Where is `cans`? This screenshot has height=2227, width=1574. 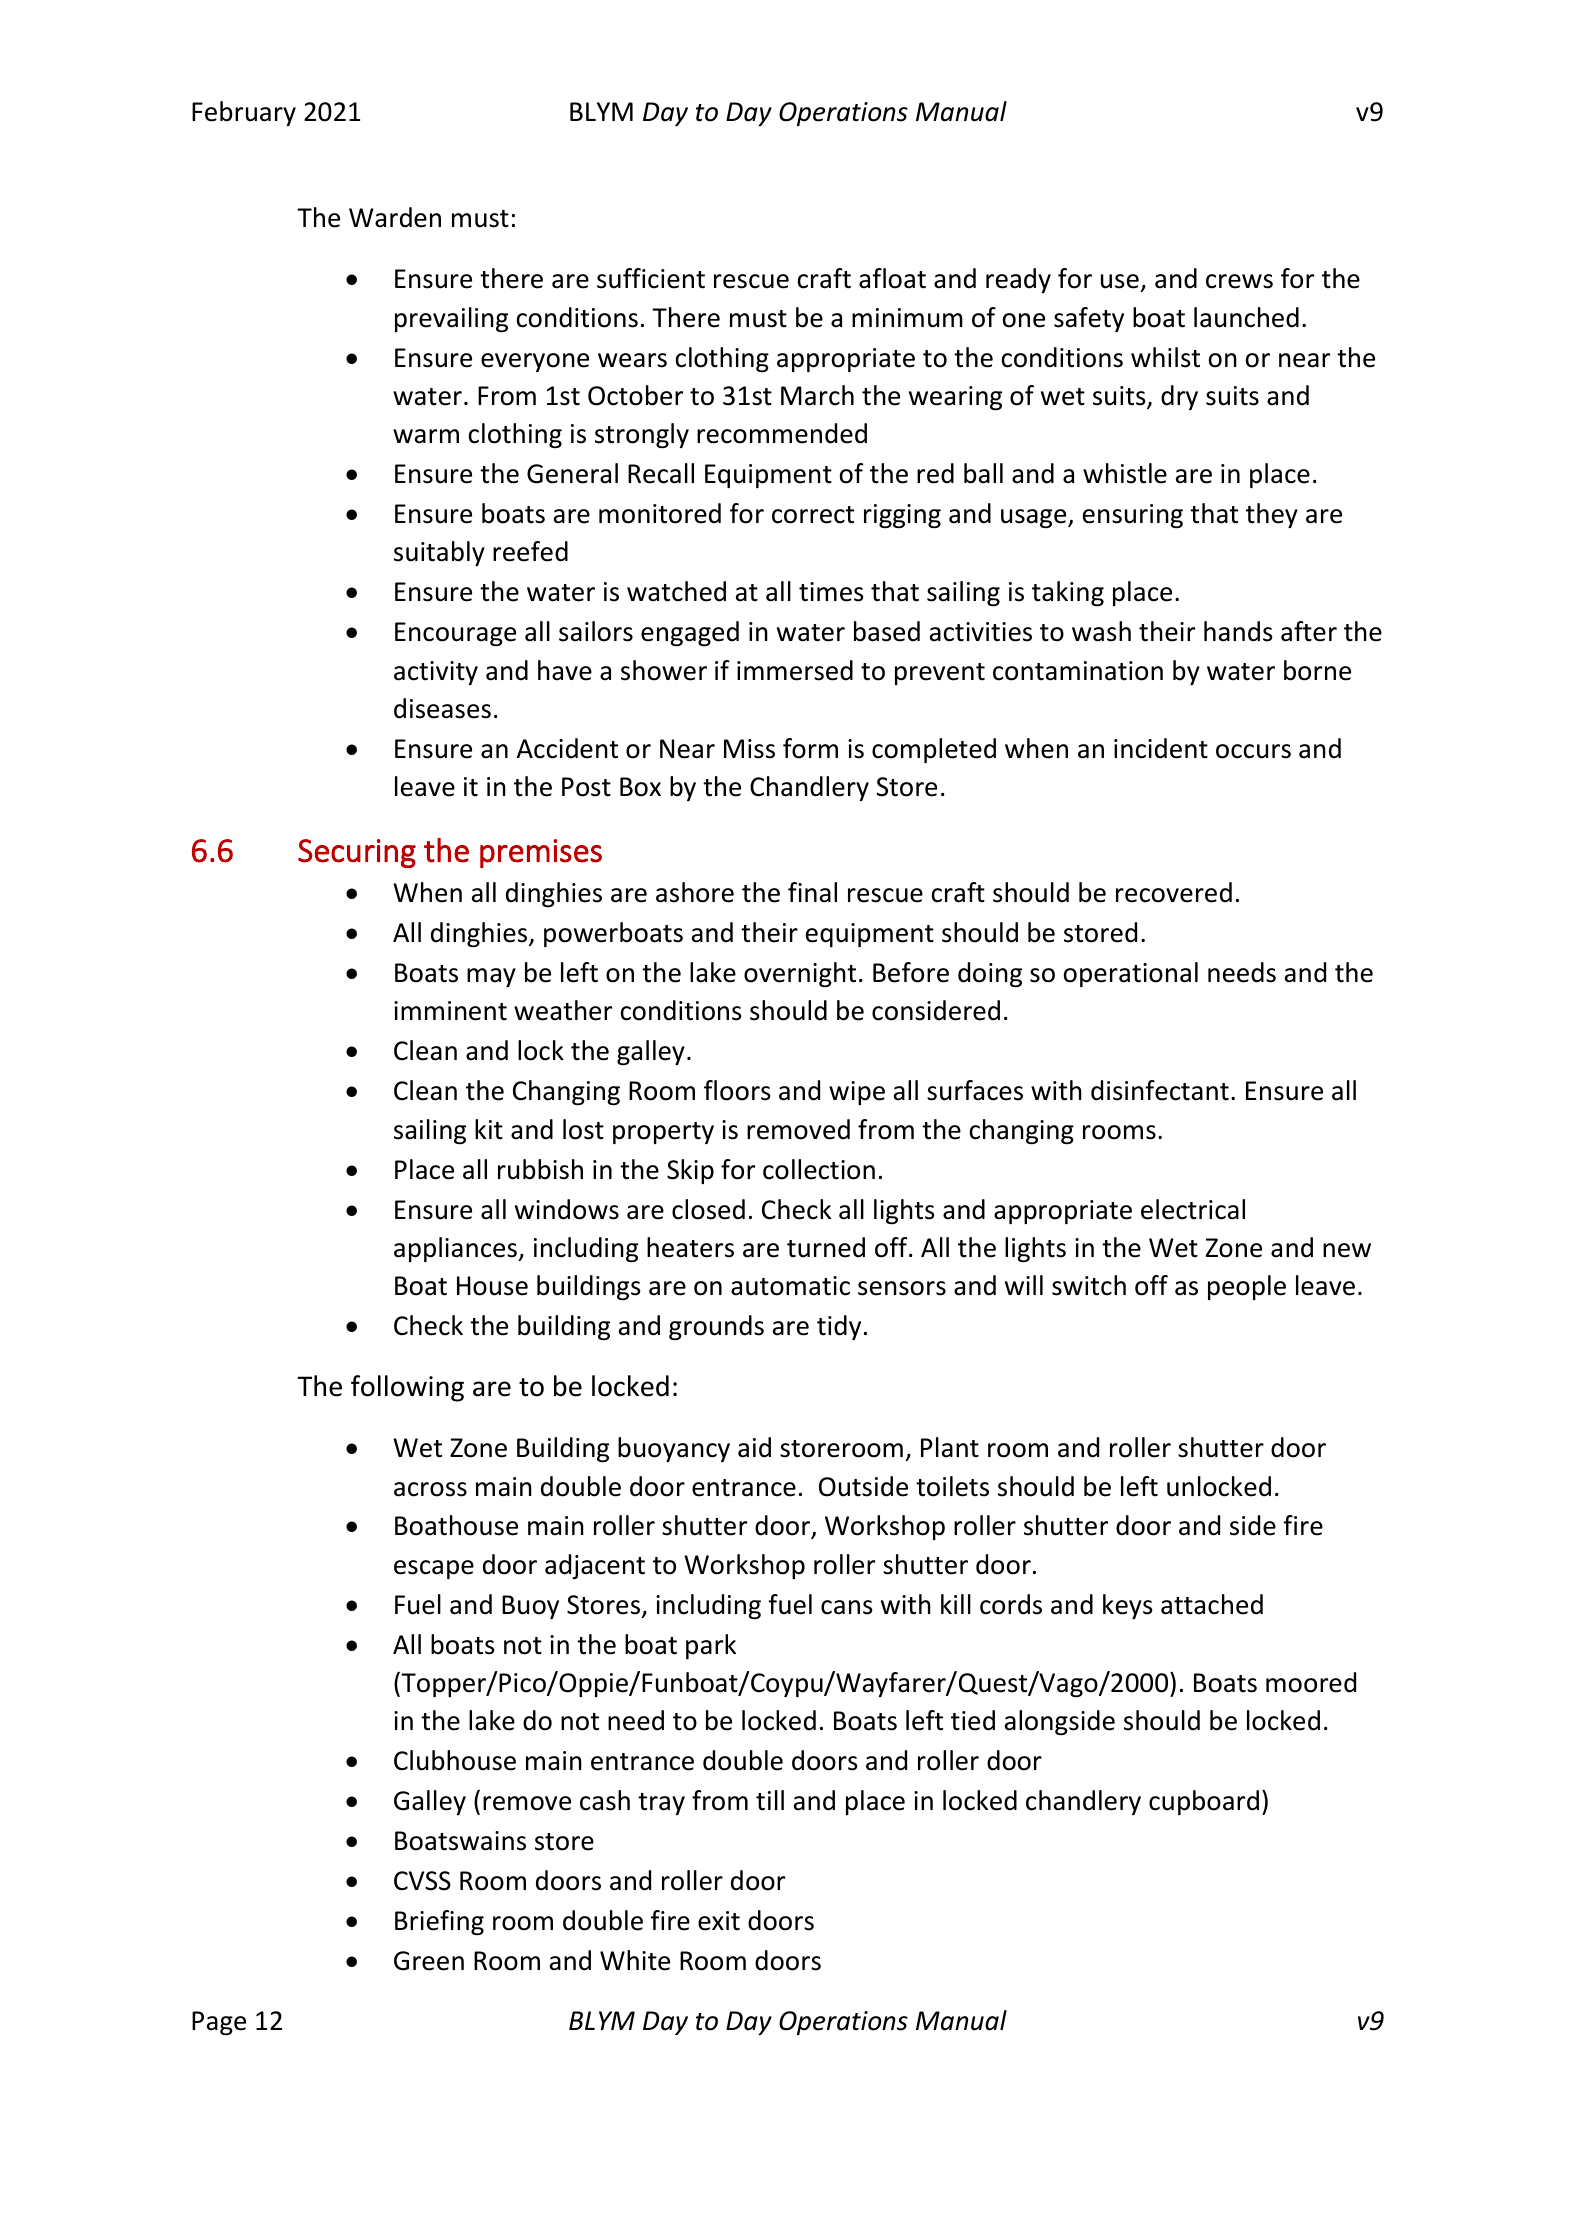 cans is located at coordinates (847, 1607).
